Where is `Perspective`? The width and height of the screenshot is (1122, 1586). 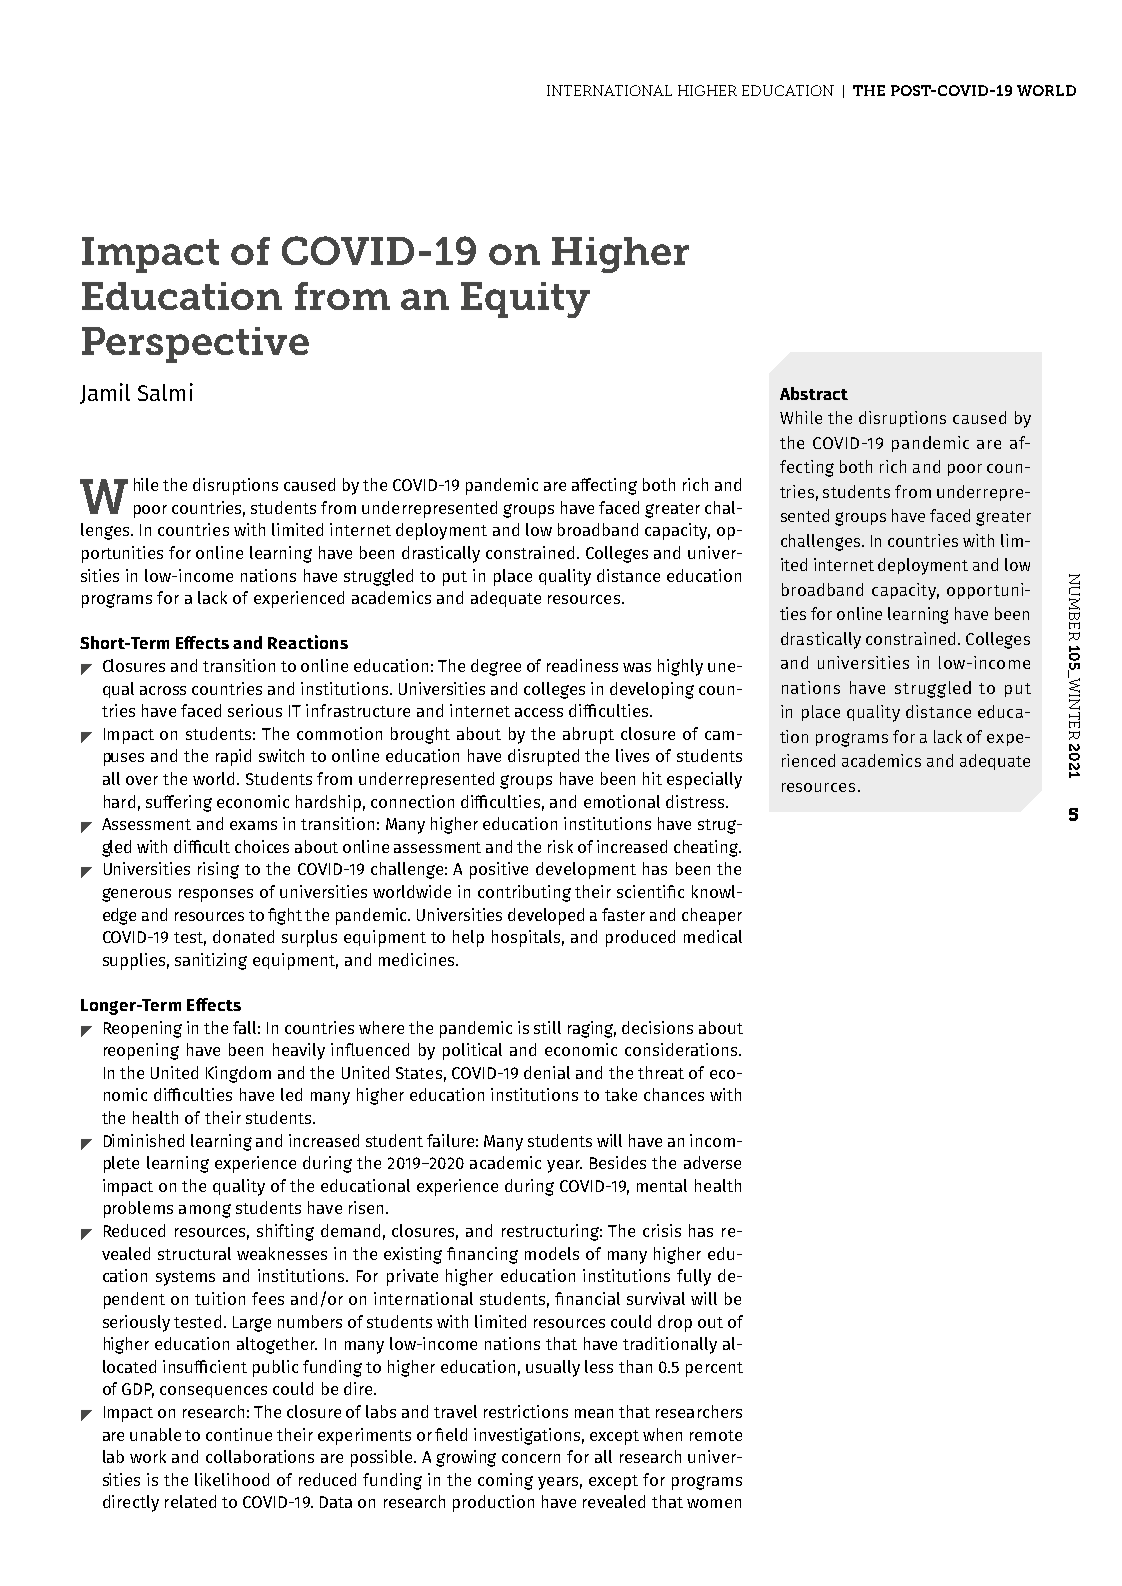 Perspective is located at coordinates (195, 345).
